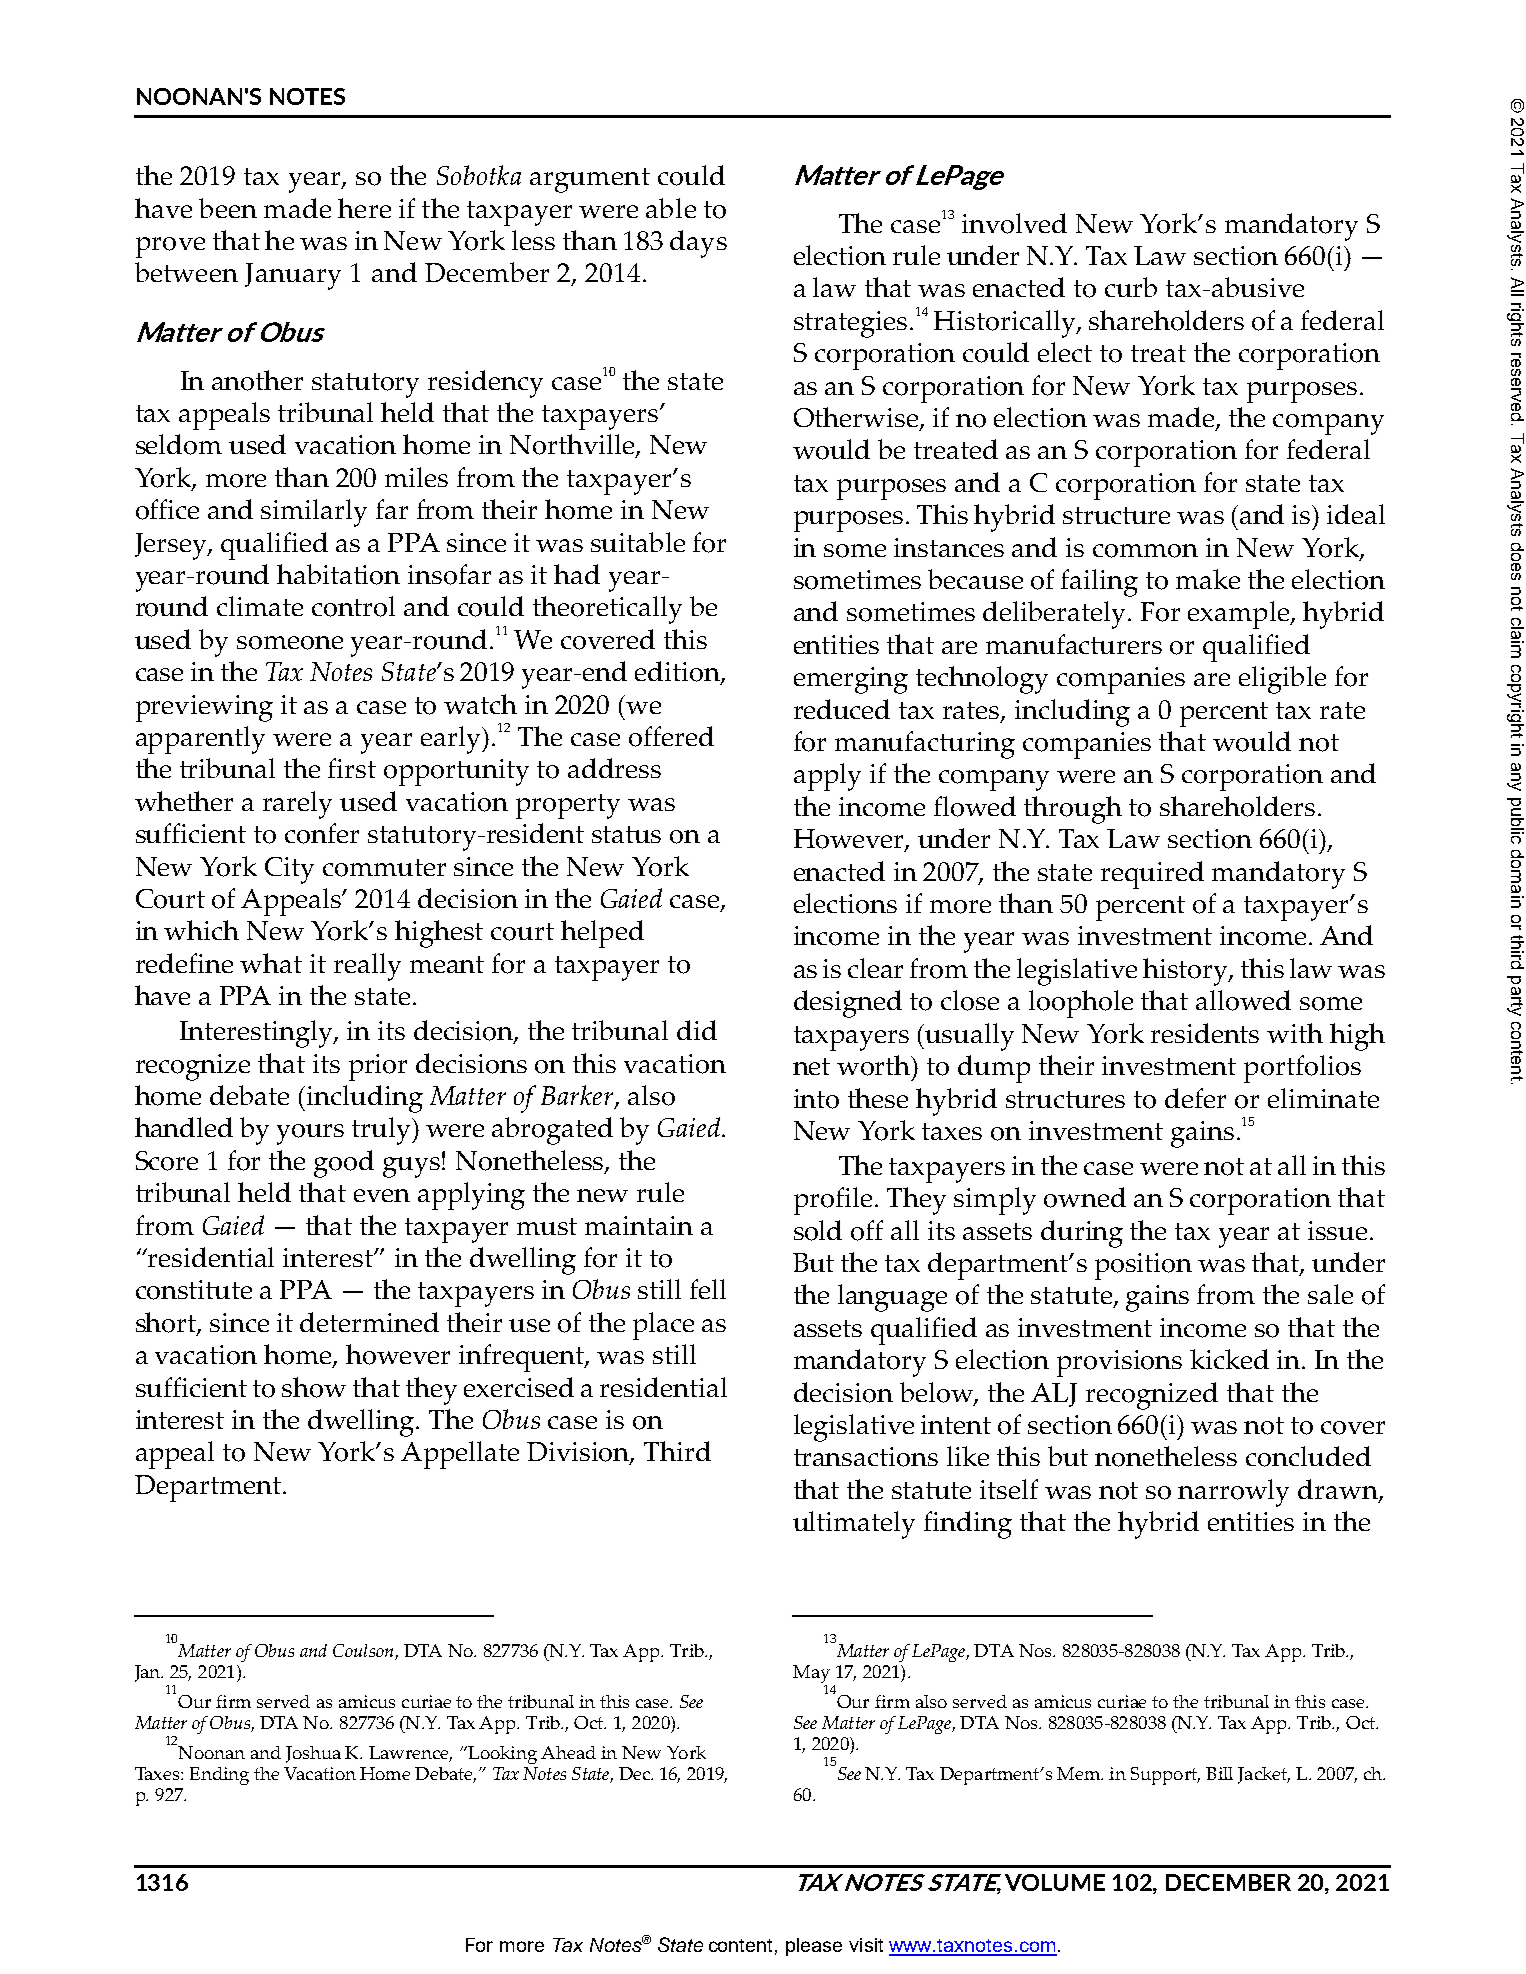  What do you see at coordinates (814, 1947) in the screenshot?
I see `please` at bounding box center [814, 1947].
